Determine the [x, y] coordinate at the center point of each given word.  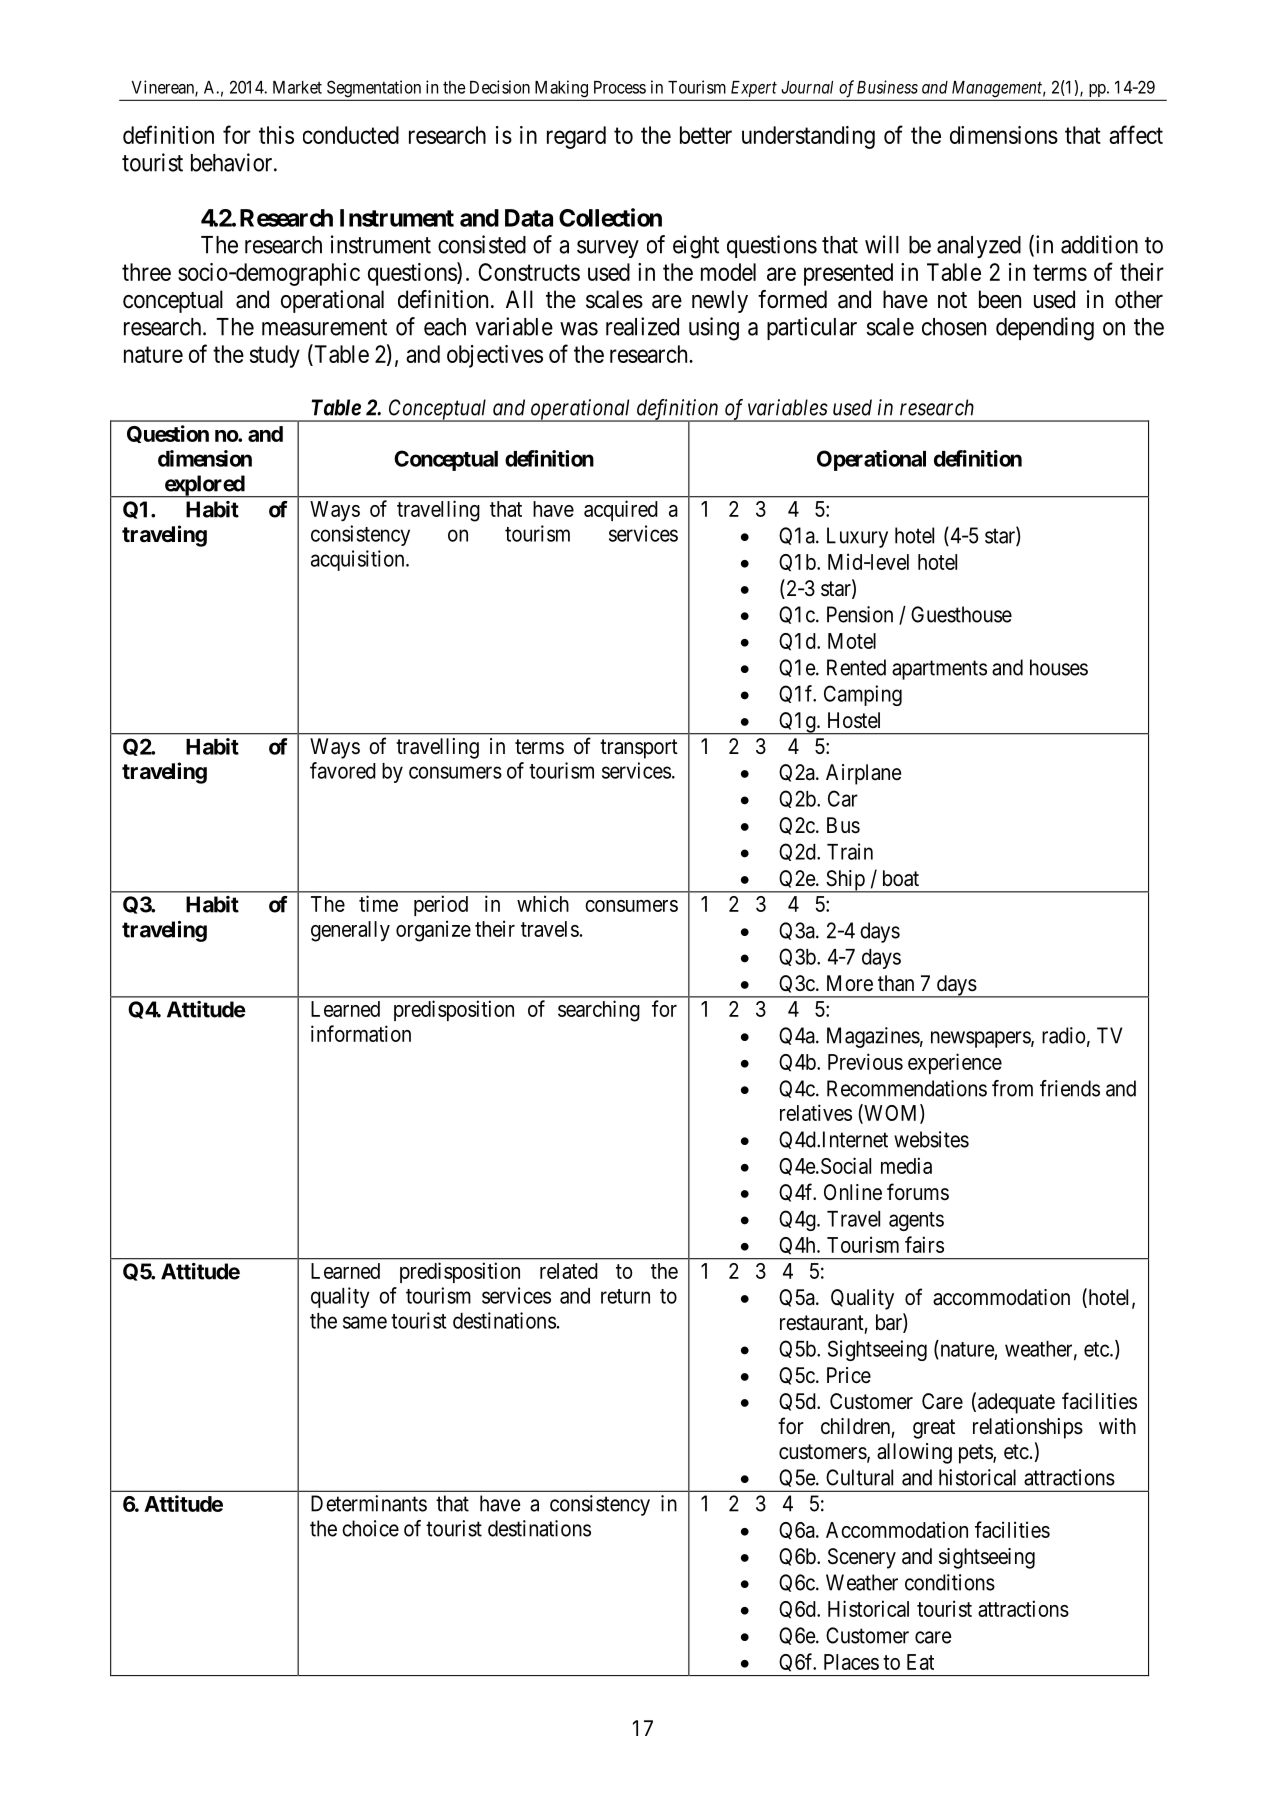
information [361, 1033]
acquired [621, 510]
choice [370, 1528]
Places [851, 1662]
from [1012, 1088]
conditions [950, 1582]
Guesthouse [961, 614]
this [276, 135]
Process [620, 87]
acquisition [359, 560]
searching [599, 1011]
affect [1136, 134]
